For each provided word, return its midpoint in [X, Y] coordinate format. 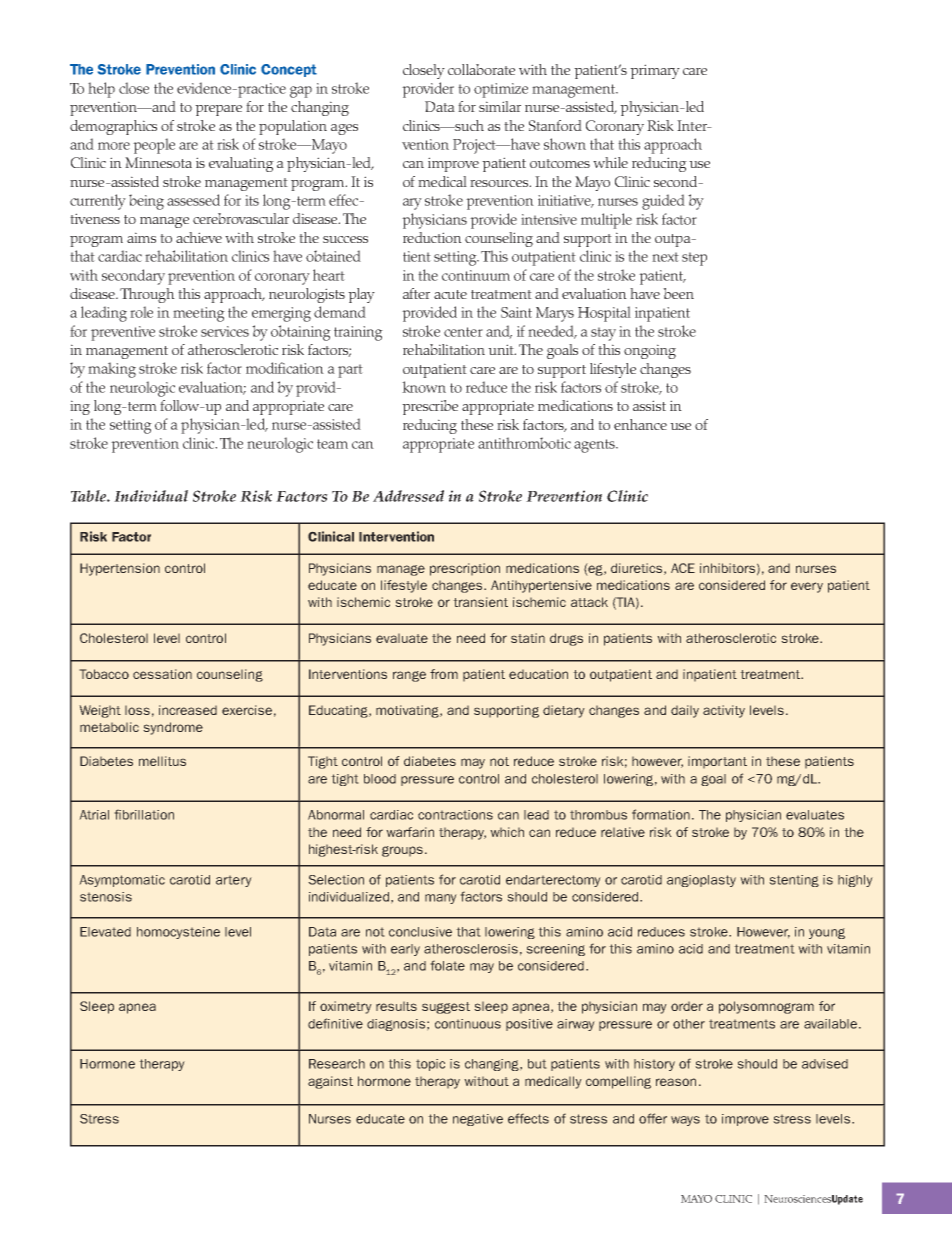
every [807, 587]
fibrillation [144, 814]
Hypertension [120, 569]
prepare [218, 110]
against [330, 1082]
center [463, 332]
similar [500, 106]
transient [480, 602]
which [507, 832]
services [225, 331]
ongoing [650, 351]
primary [655, 71]
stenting [794, 881]
